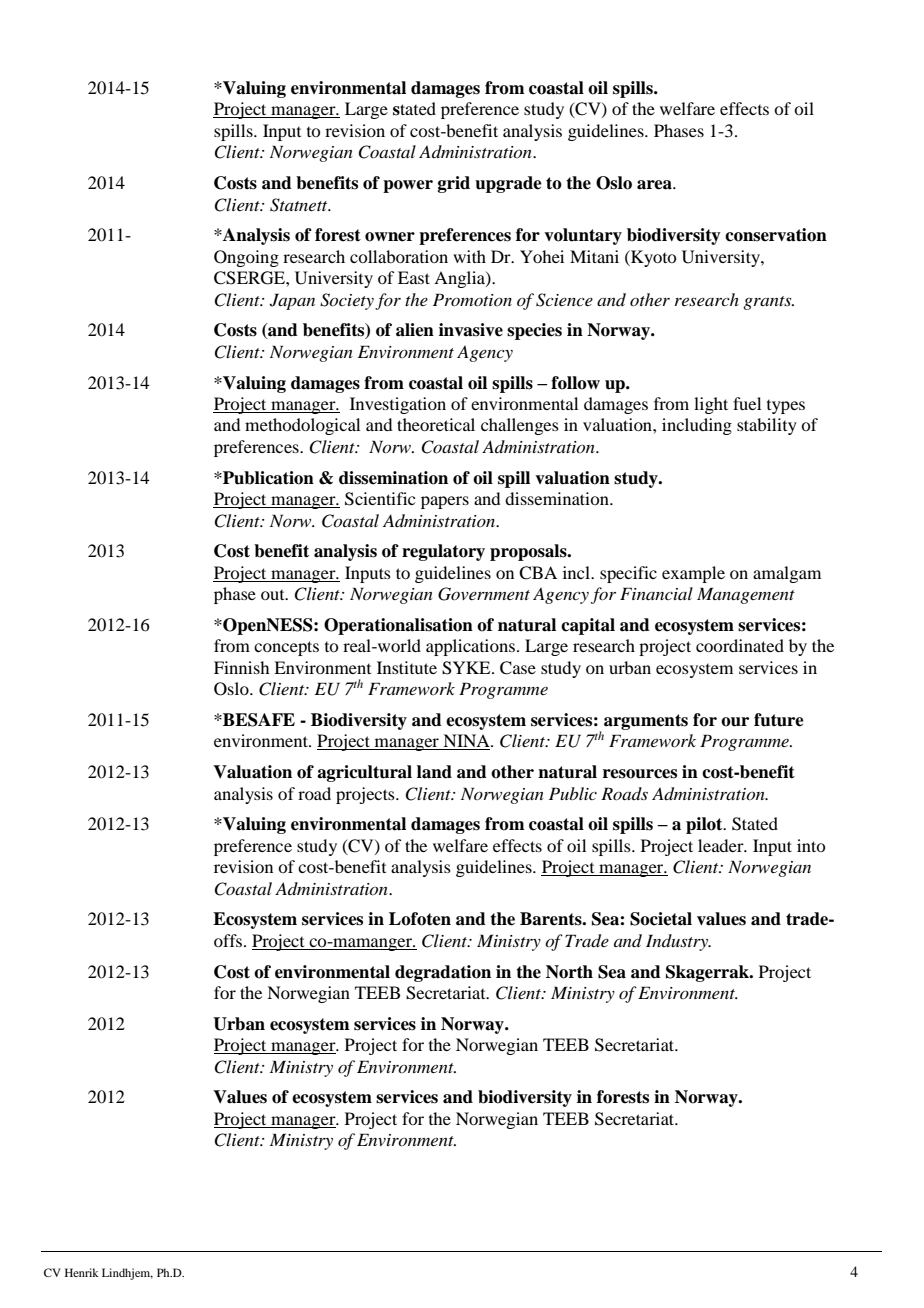 The height and width of the screenshot is (1308, 924). Describe the element at coordinates (241, 667) in the screenshot. I see `Finnish` at that location.
